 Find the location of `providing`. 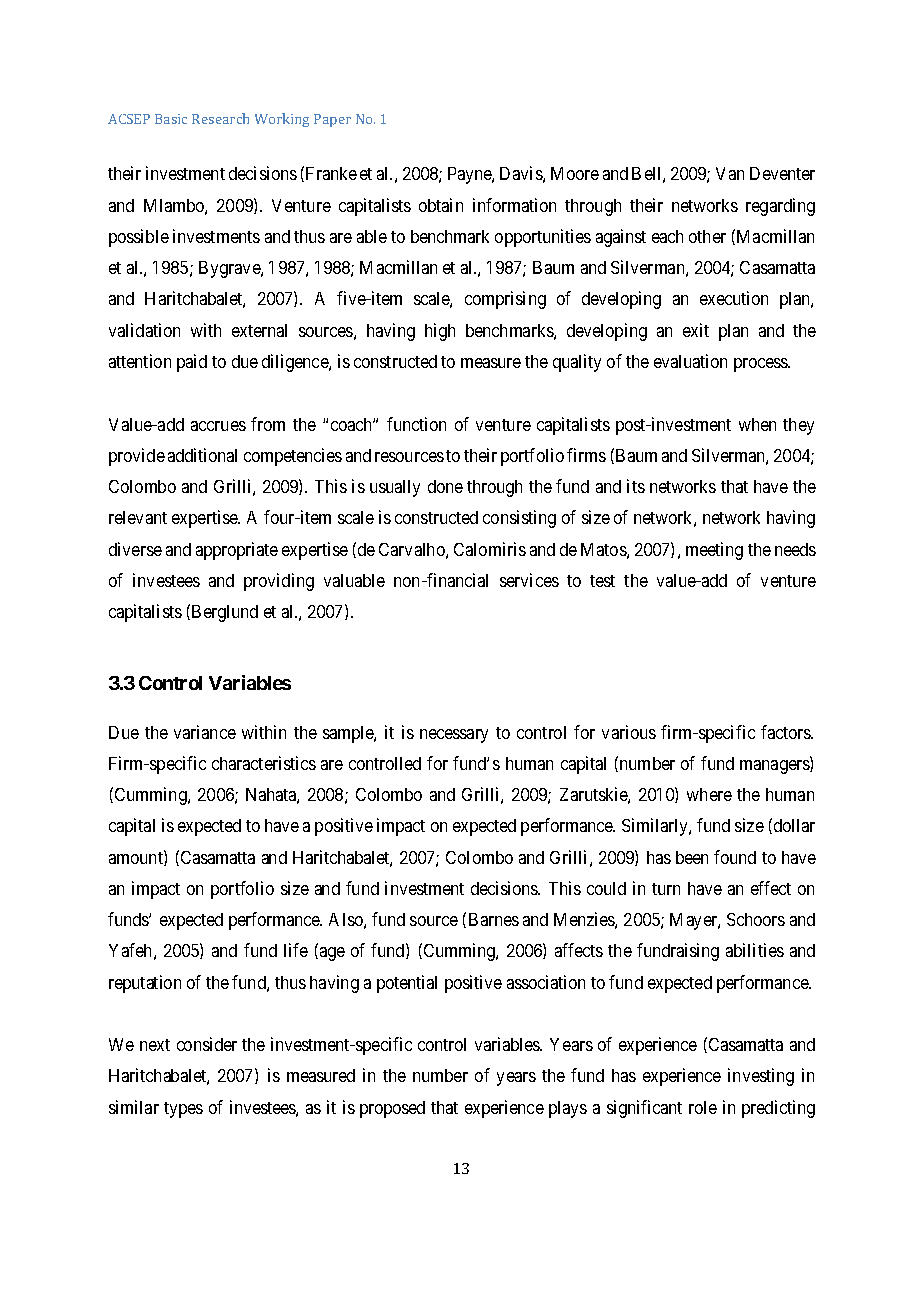

providing is located at coordinates (279, 582).
